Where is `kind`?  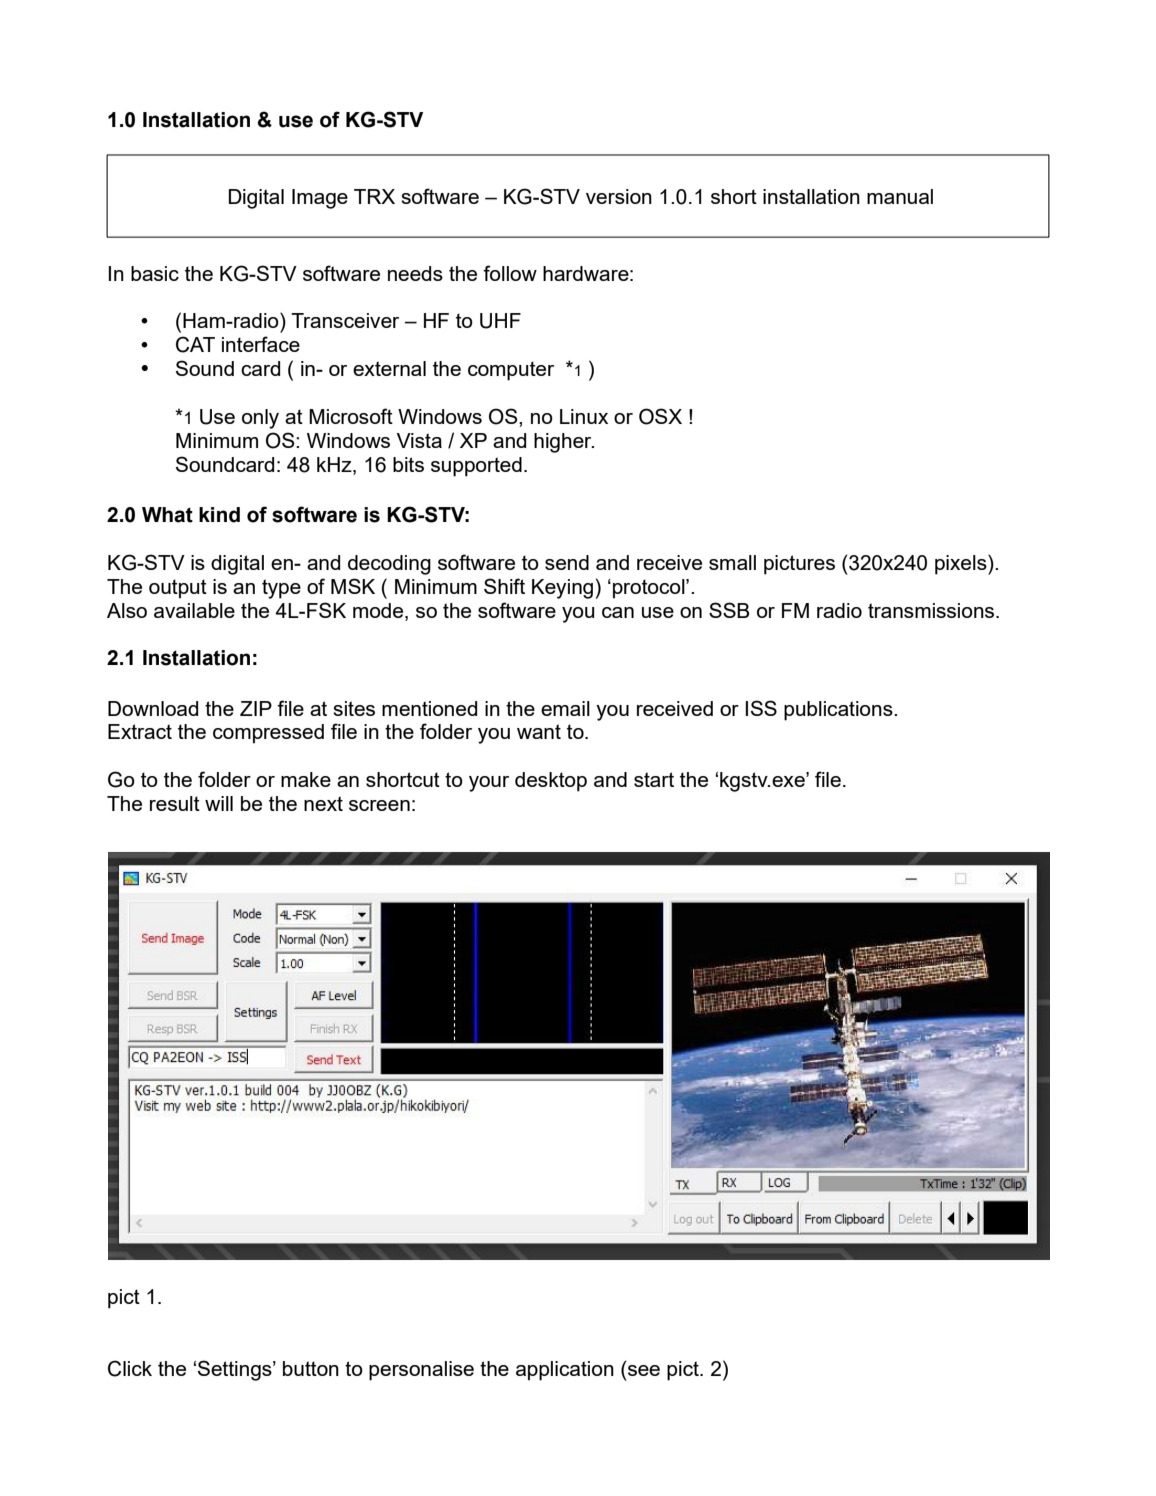 kind is located at coordinates (219, 515).
